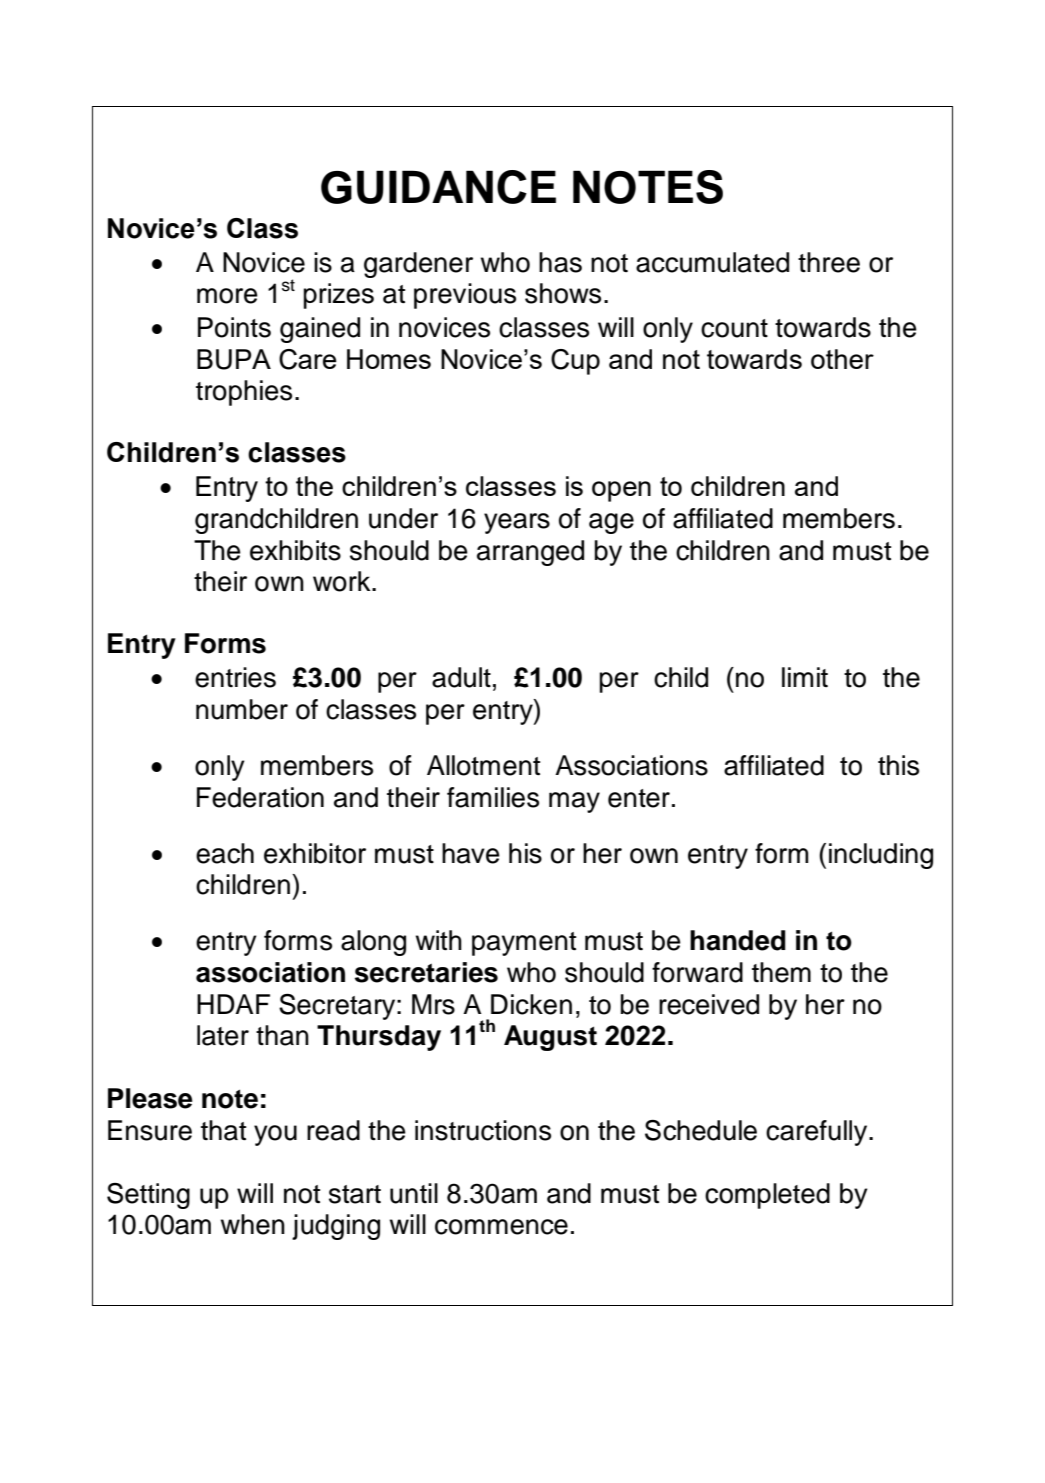 Image resolution: width=1045 pixels, height=1483 pixels. I want to click on more, so click(227, 296).
